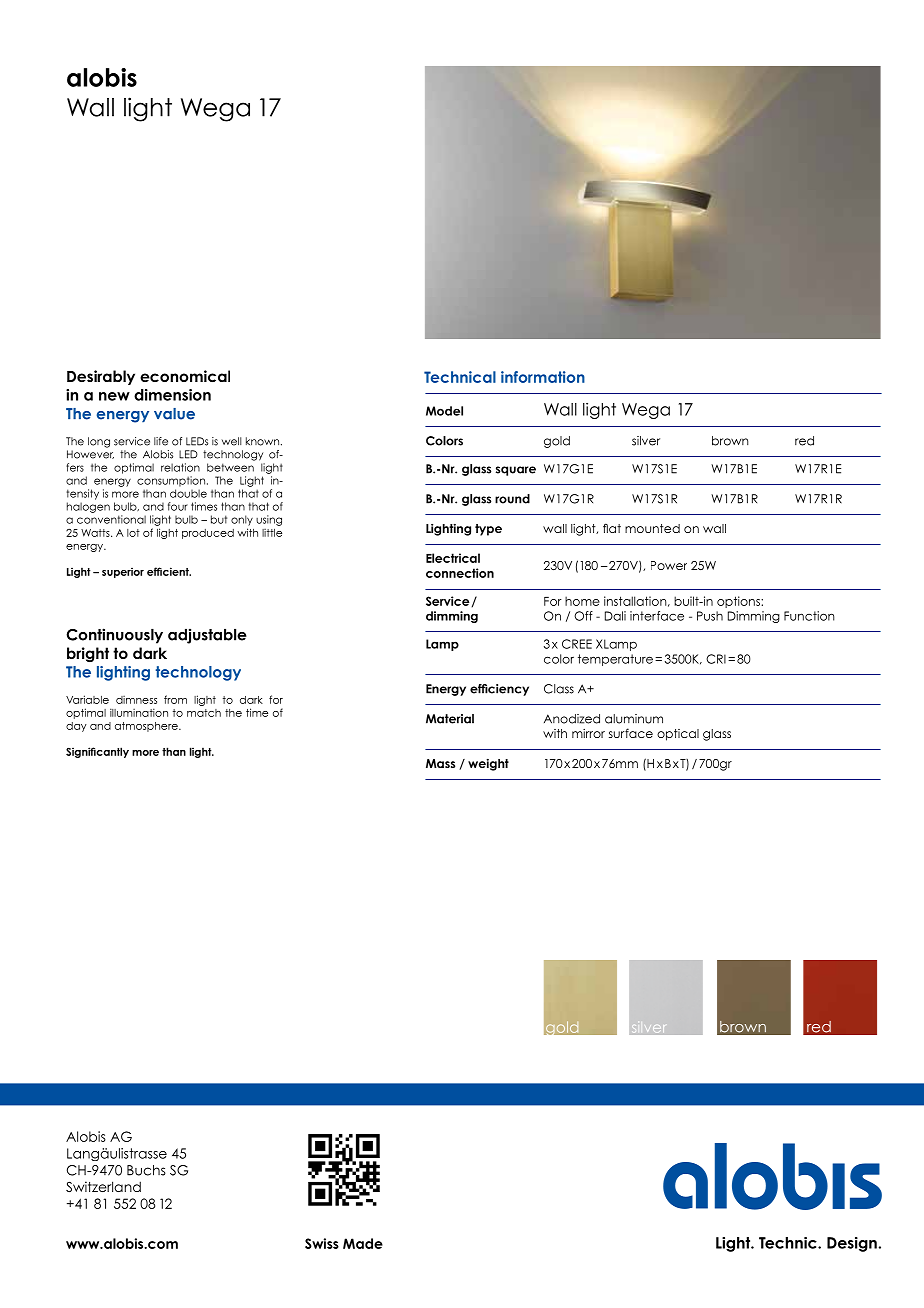 The width and height of the document is (924, 1308). I want to click on Significantly, so click(97, 752).
